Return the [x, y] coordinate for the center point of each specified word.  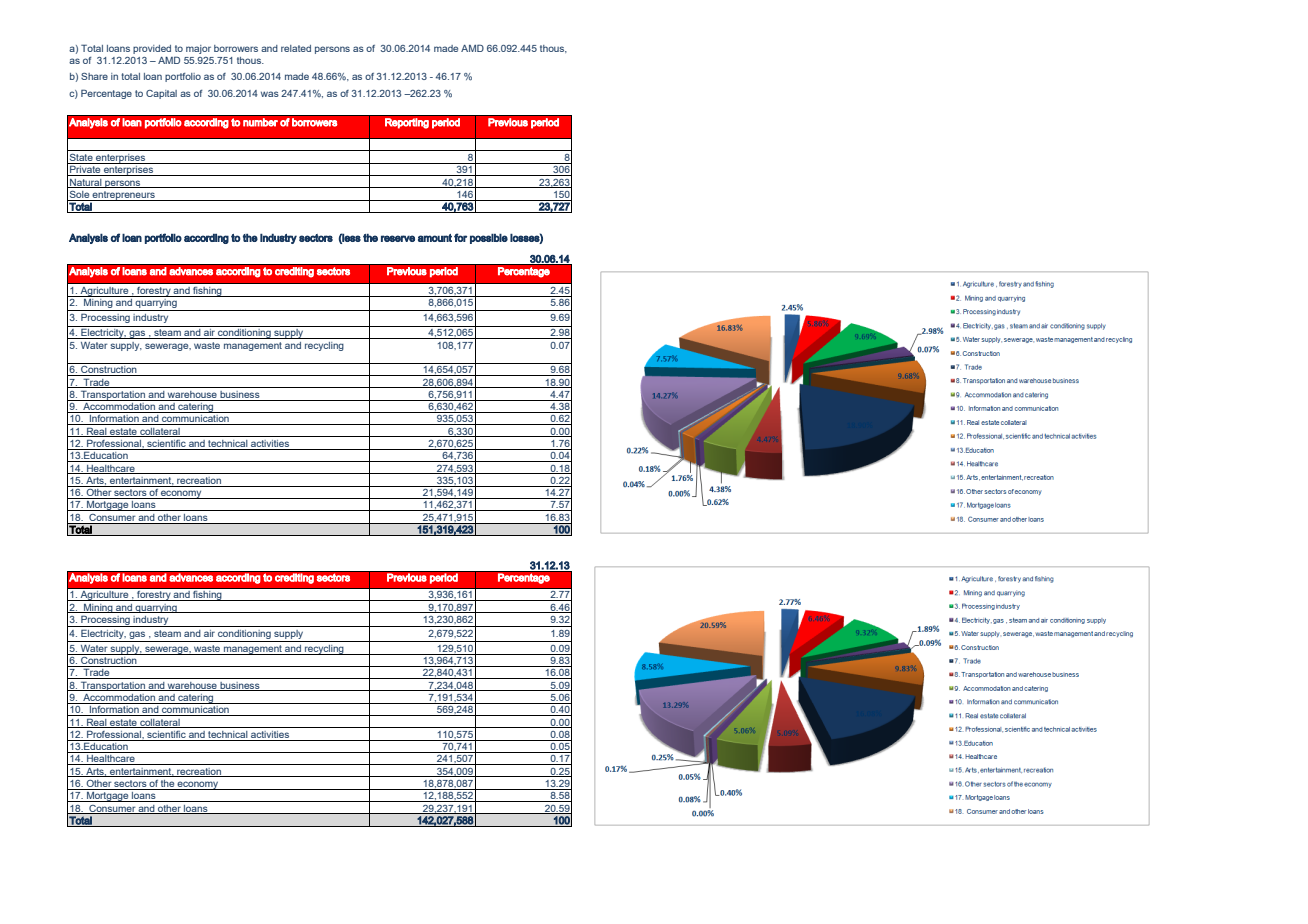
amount [435, 238]
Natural [86, 183]
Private [85, 170]
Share [94, 76]
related [296, 48]
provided [152, 49]
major [198, 49]
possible [489, 239]
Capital [161, 94]
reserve [398, 238]
